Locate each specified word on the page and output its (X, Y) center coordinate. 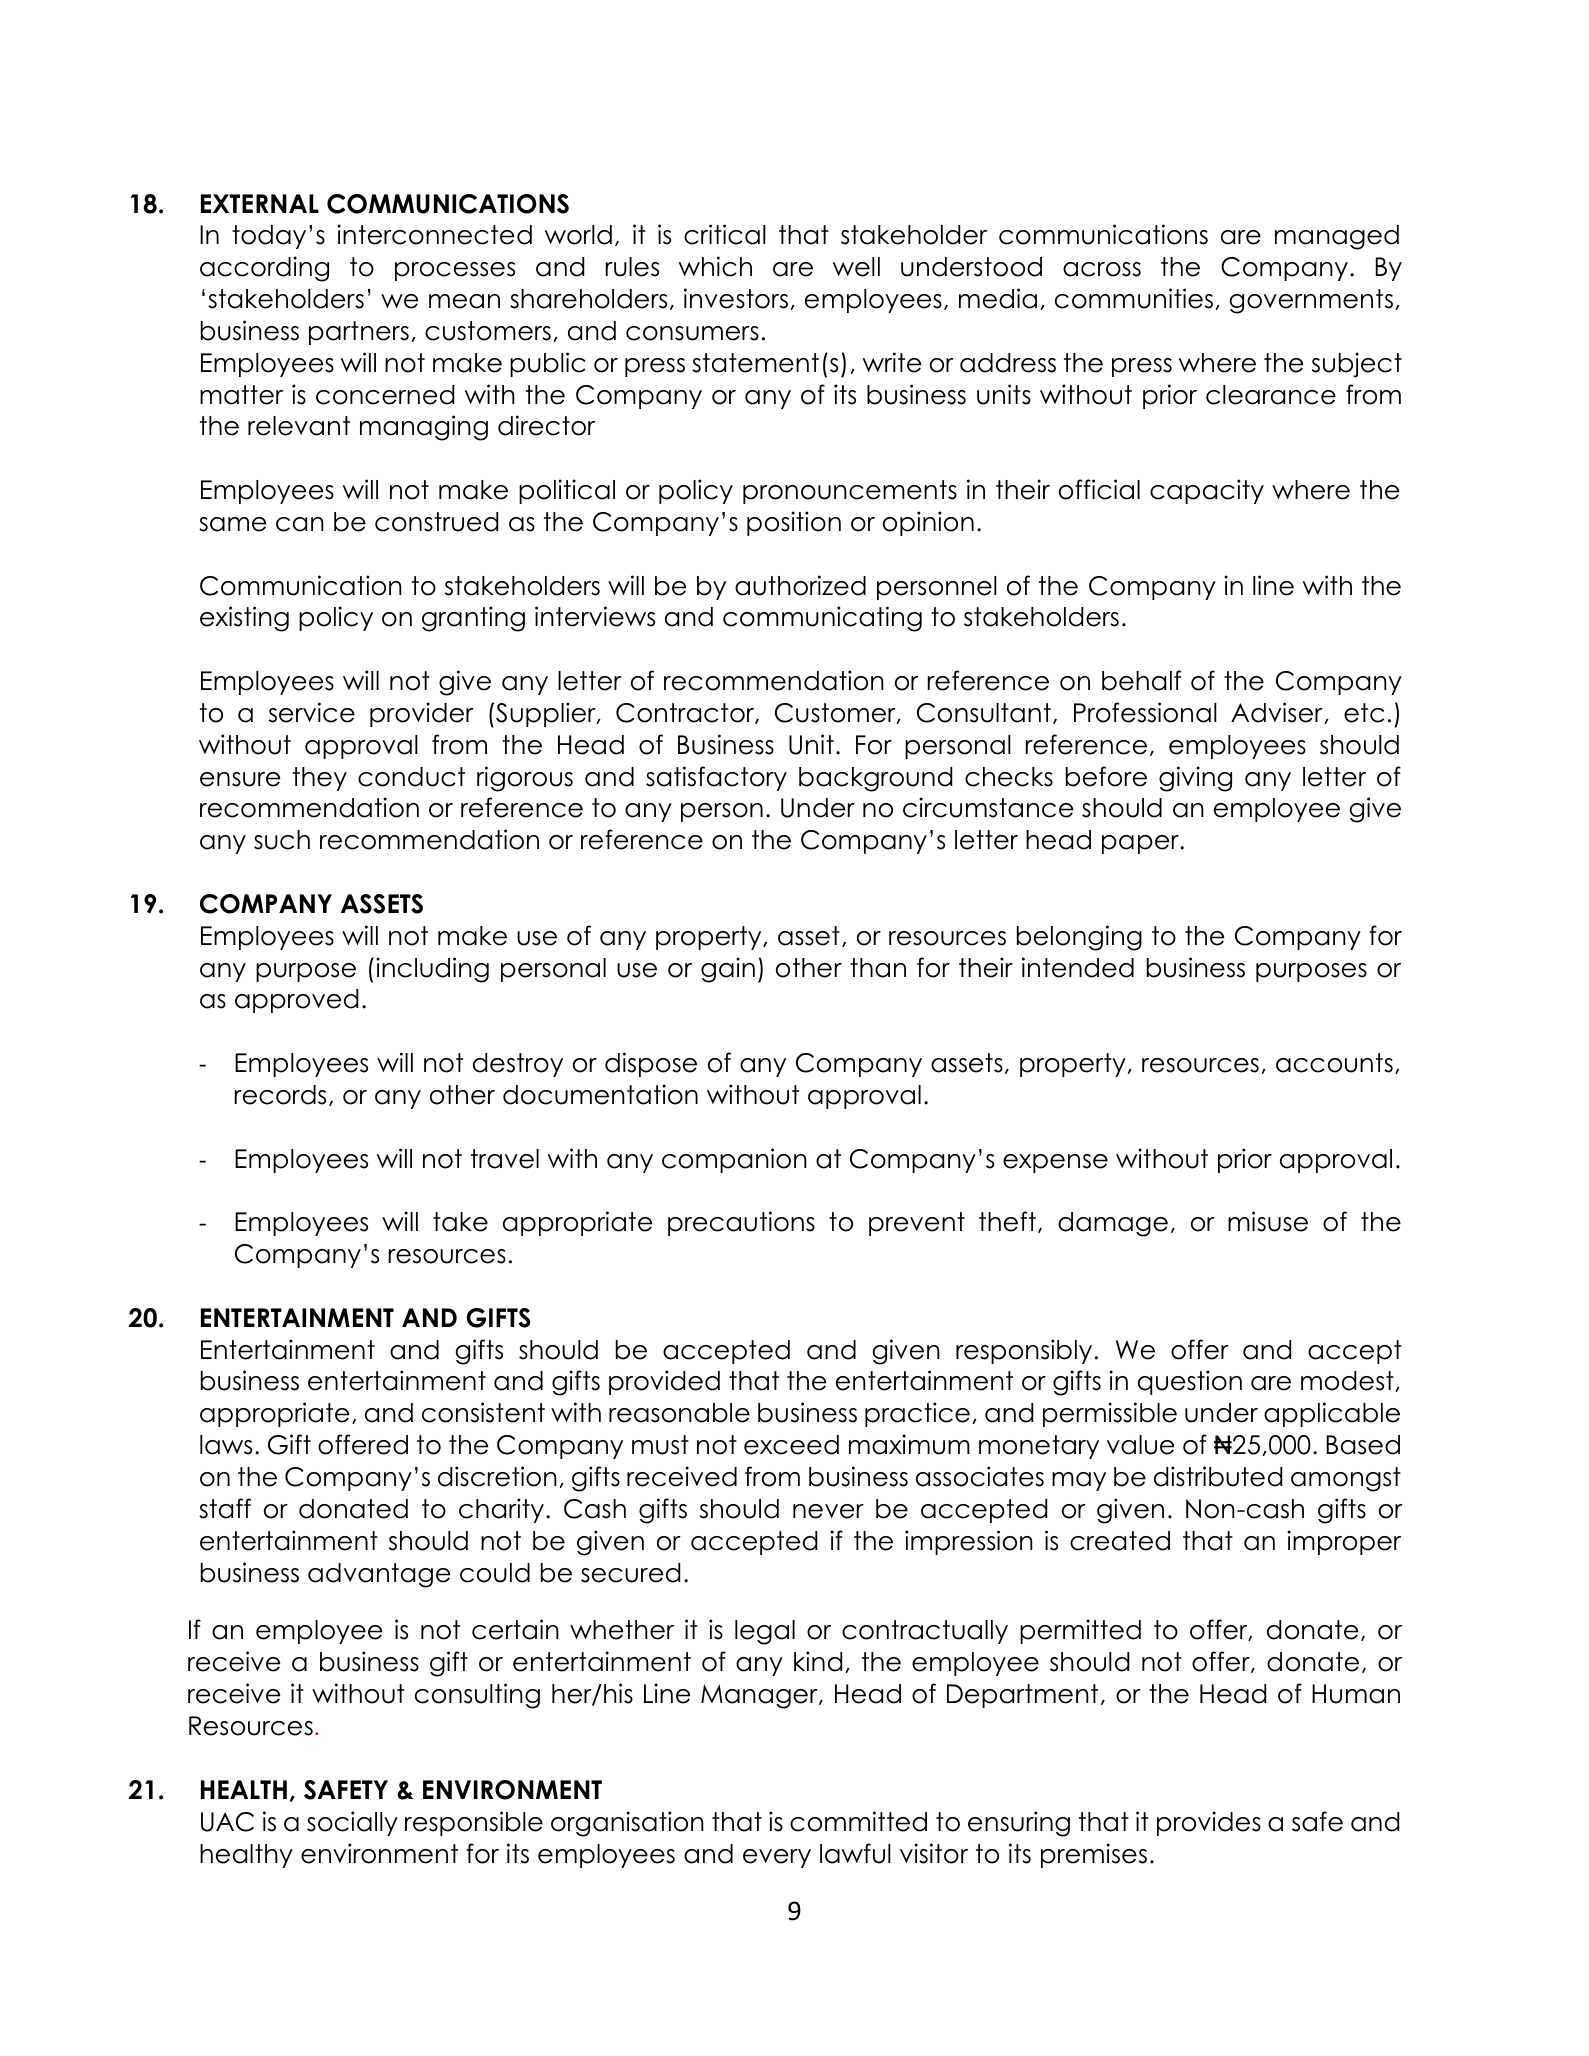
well (856, 267)
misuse (1268, 1221)
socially (352, 1823)
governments (1311, 301)
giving (1195, 779)
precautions (741, 1223)
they (320, 779)
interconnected (434, 234)
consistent (483, 1412)
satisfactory (716, 778)
